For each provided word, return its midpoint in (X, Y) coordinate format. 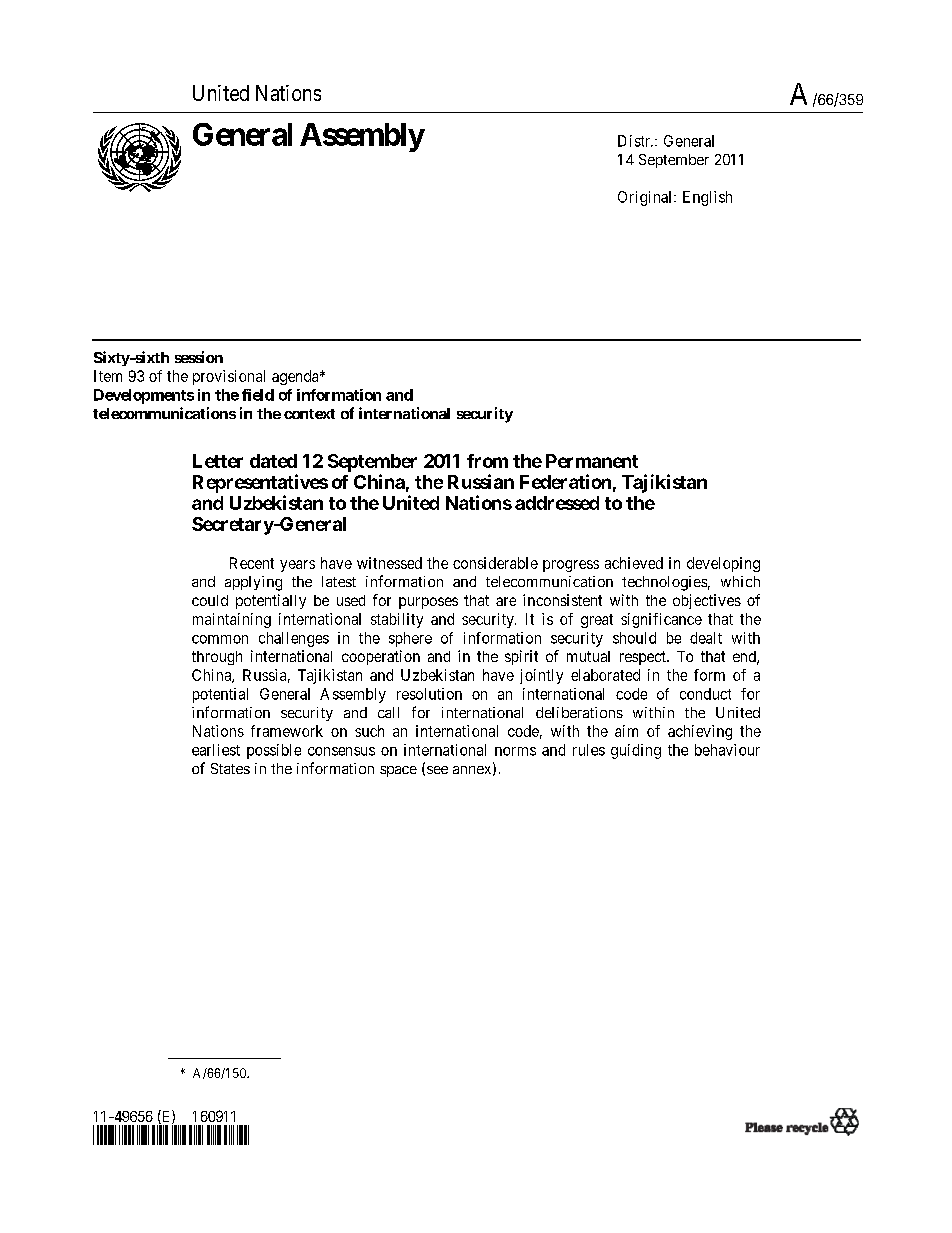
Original (646, 198)
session (199, 357)
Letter (218, 461)
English (707, 198)
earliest (216, 750)
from (487, 461)
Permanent (592, 461)
